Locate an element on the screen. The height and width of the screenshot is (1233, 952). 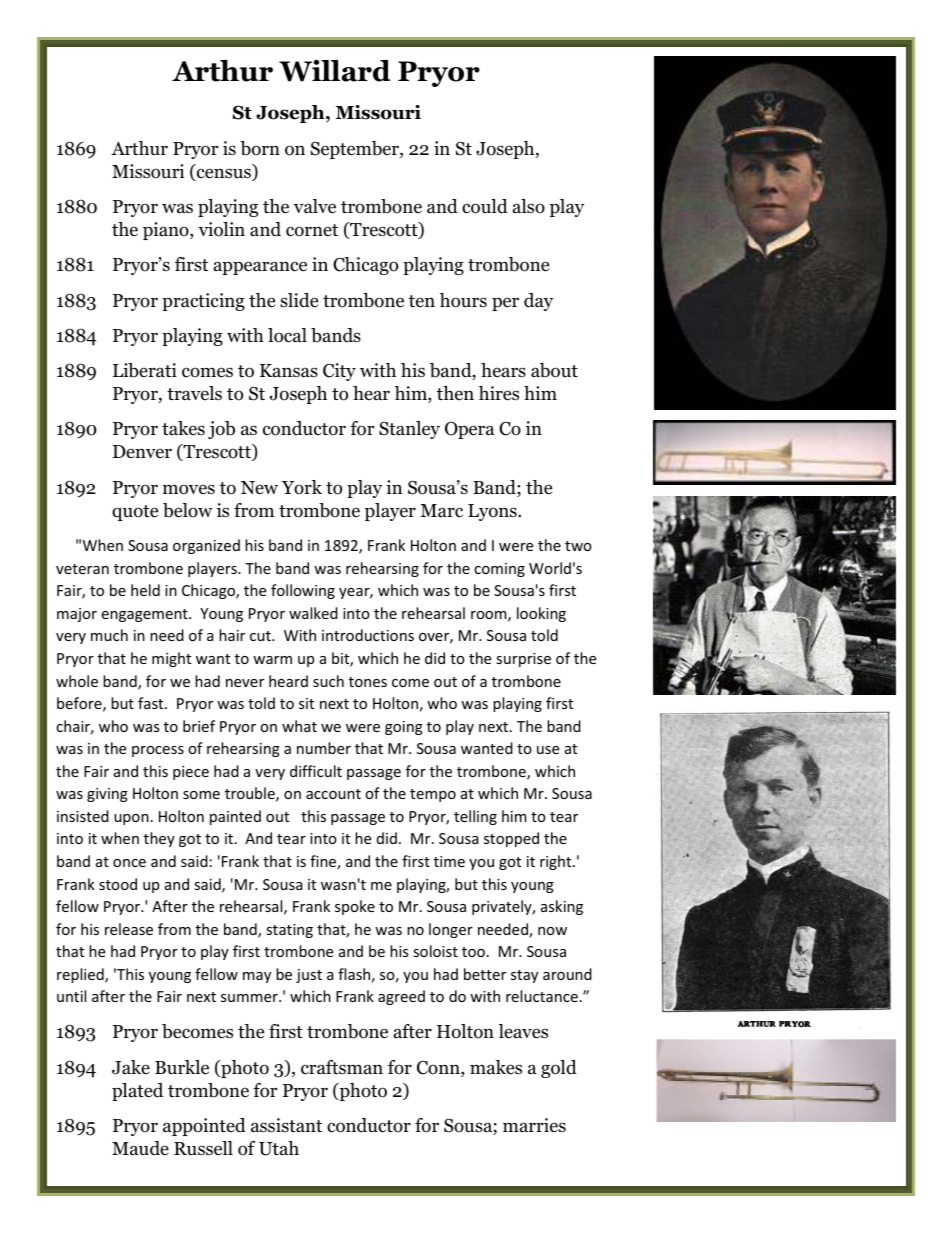
plated is located at coordinates (137, 1092).
